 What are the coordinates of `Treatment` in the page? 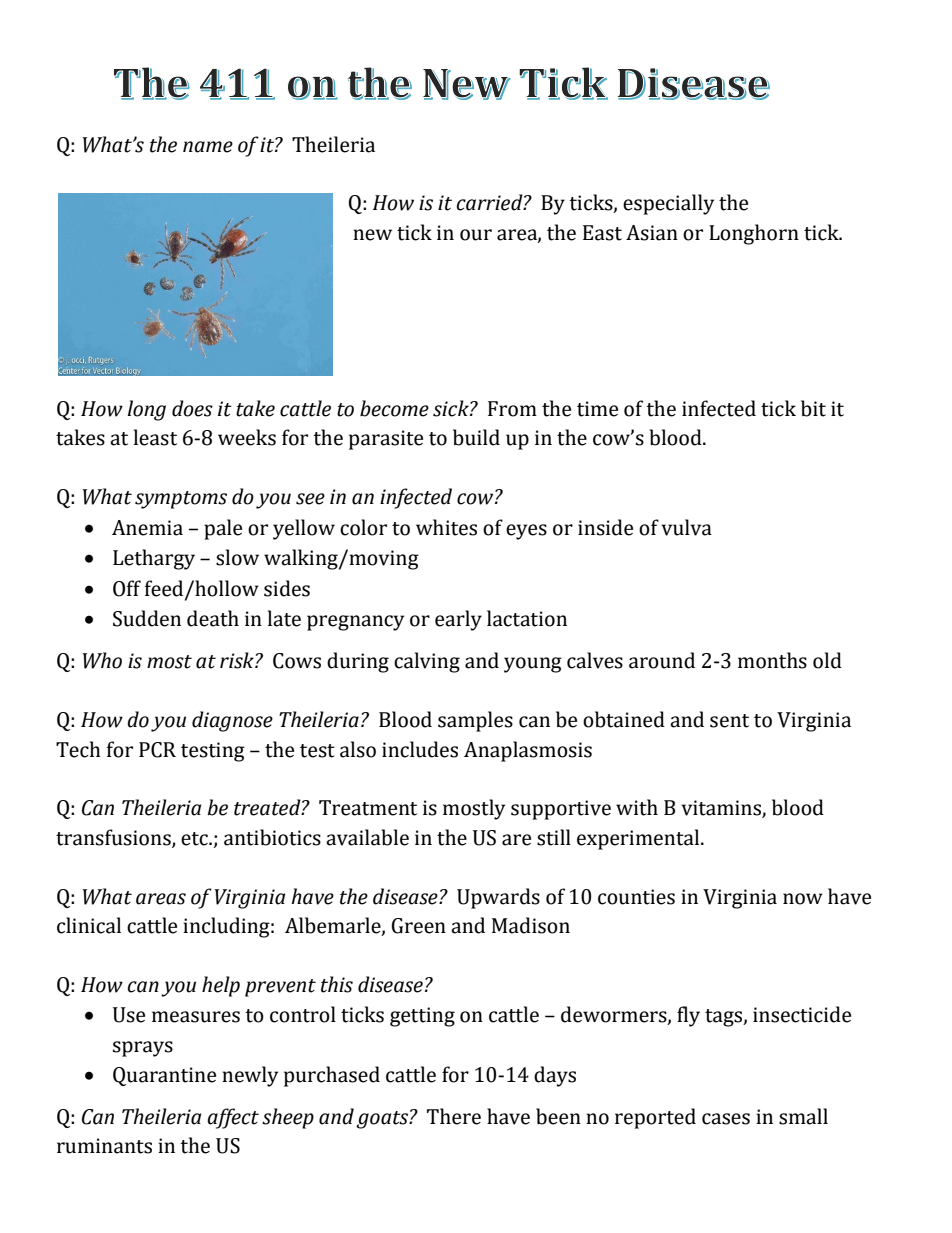 It's located at (368, 808).
